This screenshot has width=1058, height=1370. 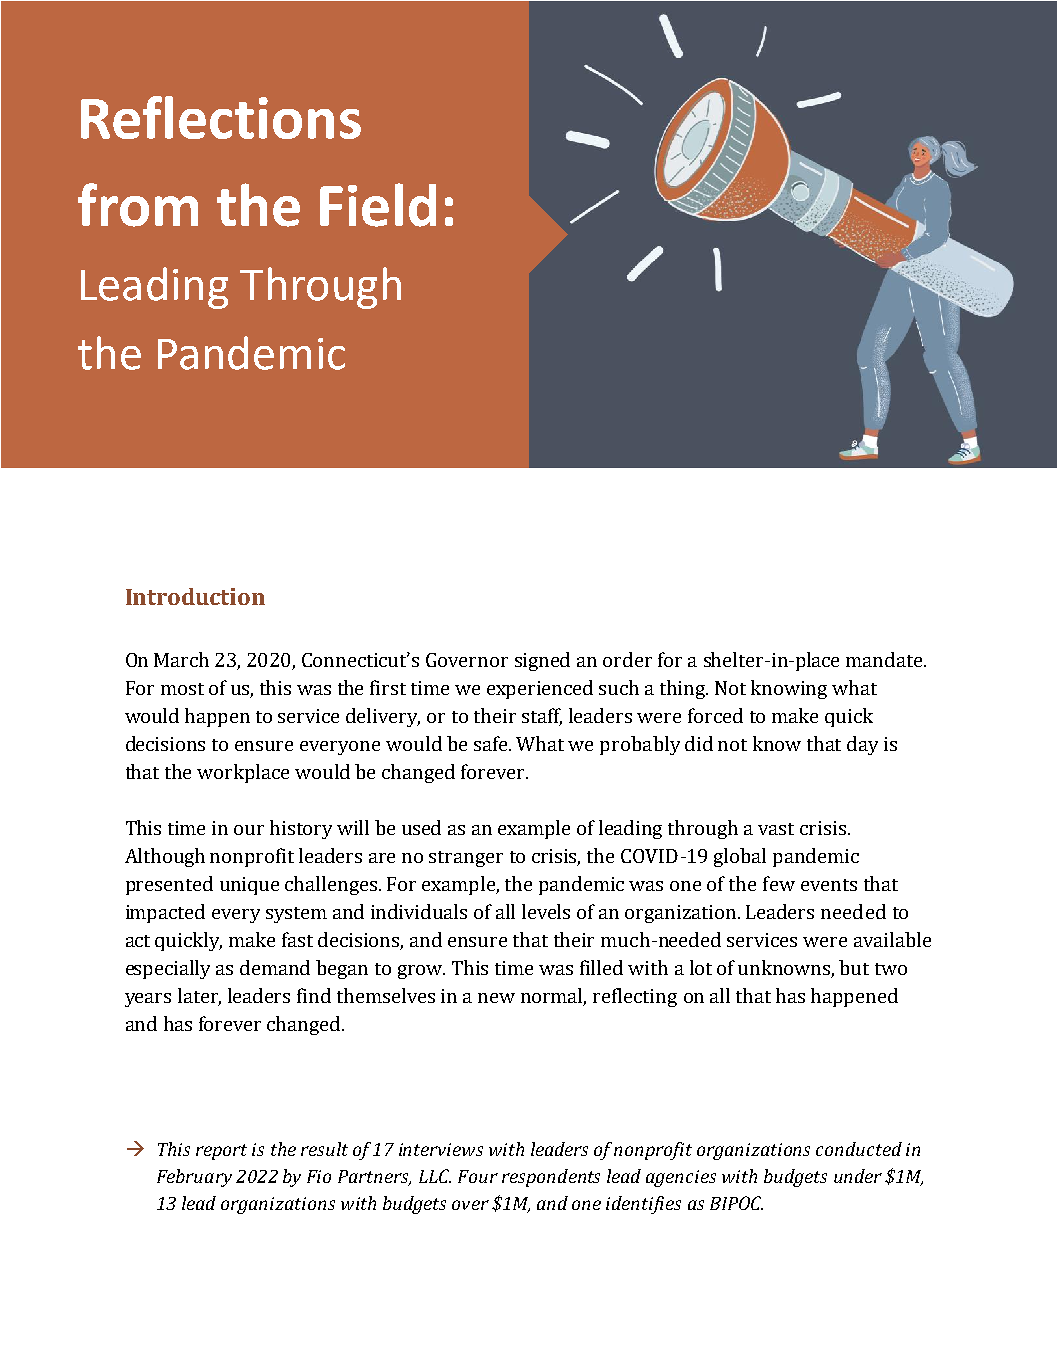 What do you see at coordinates (181, 659) in the screenshot?
I see `March` at bounding box center [181, 659].
